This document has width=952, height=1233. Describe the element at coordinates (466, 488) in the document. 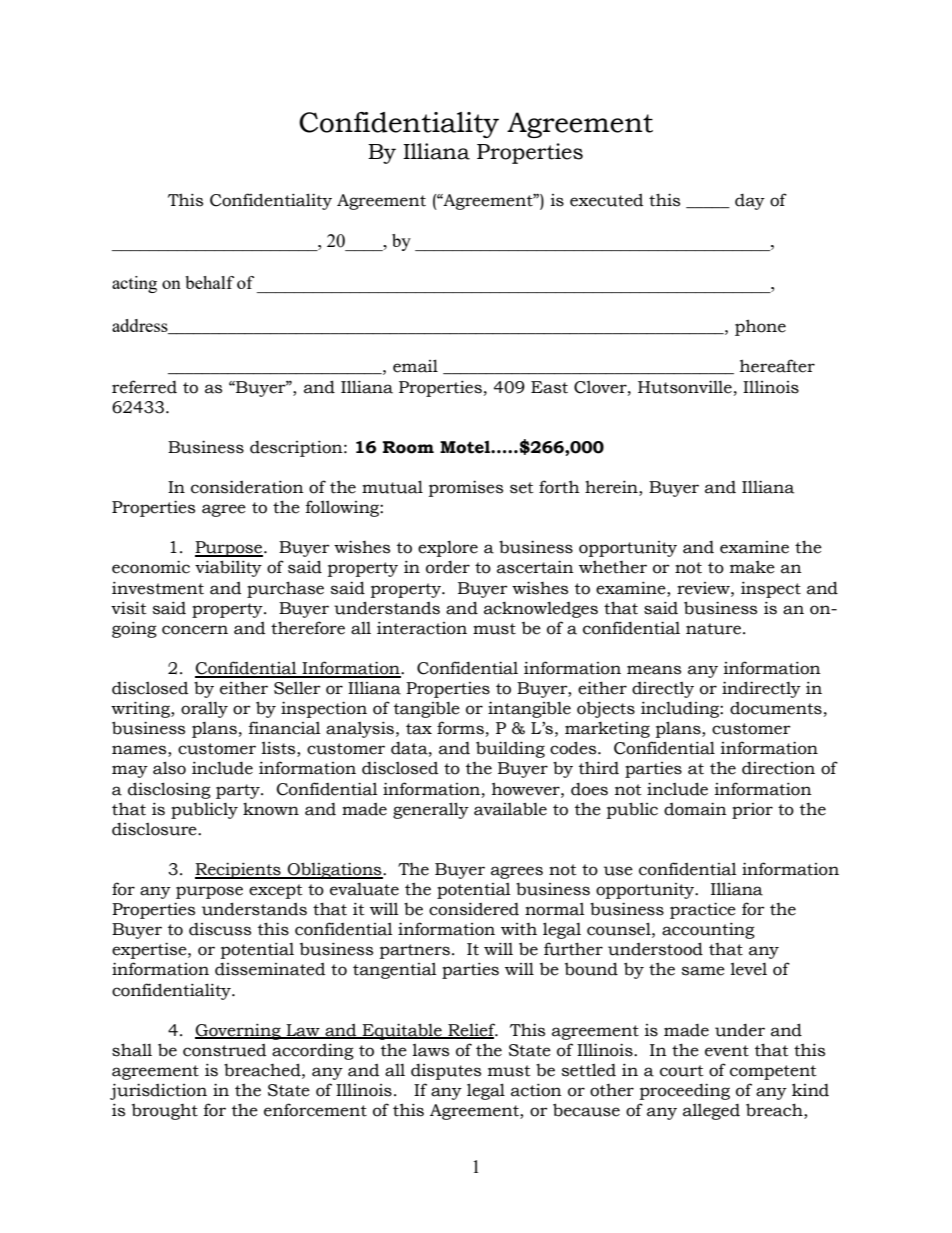

I see `promises` at that location.
